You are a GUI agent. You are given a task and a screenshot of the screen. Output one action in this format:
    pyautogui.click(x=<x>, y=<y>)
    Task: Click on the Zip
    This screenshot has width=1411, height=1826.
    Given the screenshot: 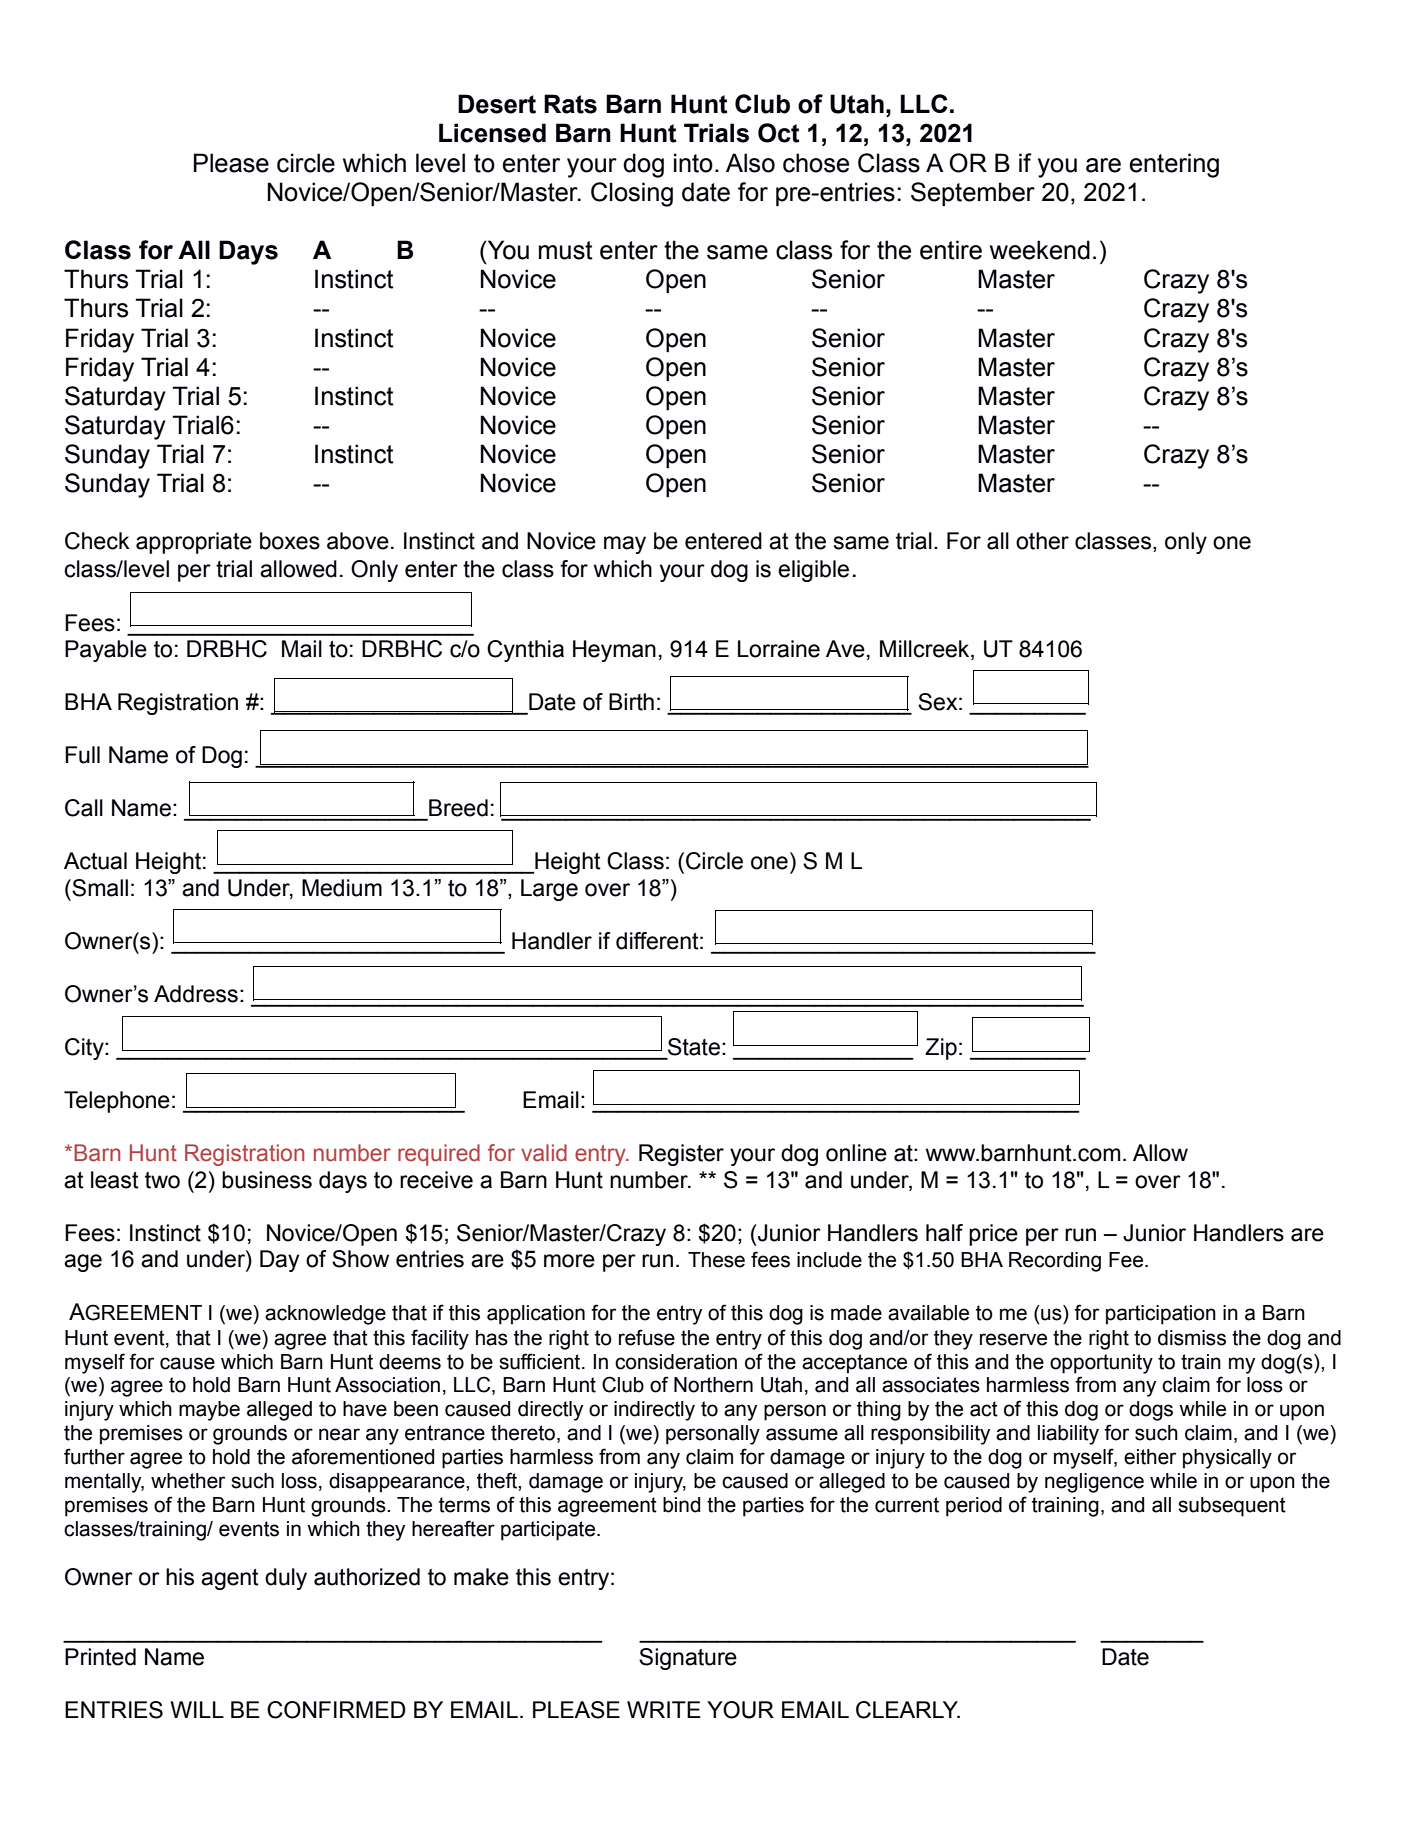 What is the action you would take?
    pyautogui.click(x=941, y=1049)
